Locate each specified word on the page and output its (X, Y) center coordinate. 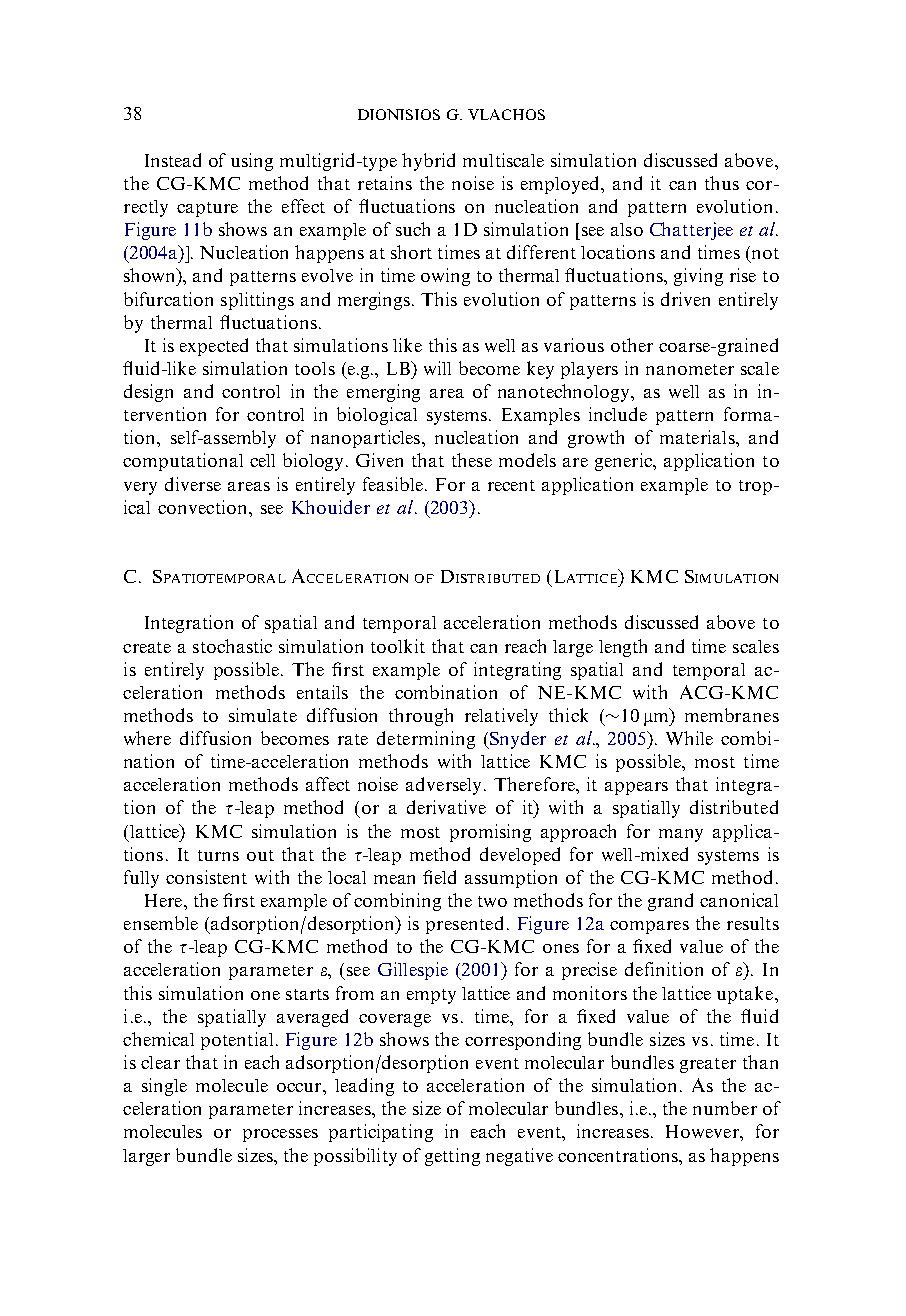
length (623, 648)
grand (670, 902)
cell (262, 460)
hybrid (428, 162)
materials (698, 437)
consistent (206, 877)
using (252, 162)
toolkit (398, 646)
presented (464, 925)
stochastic (232, 646)
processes (280, 1135)
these (472, 460)
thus (722, 183)
